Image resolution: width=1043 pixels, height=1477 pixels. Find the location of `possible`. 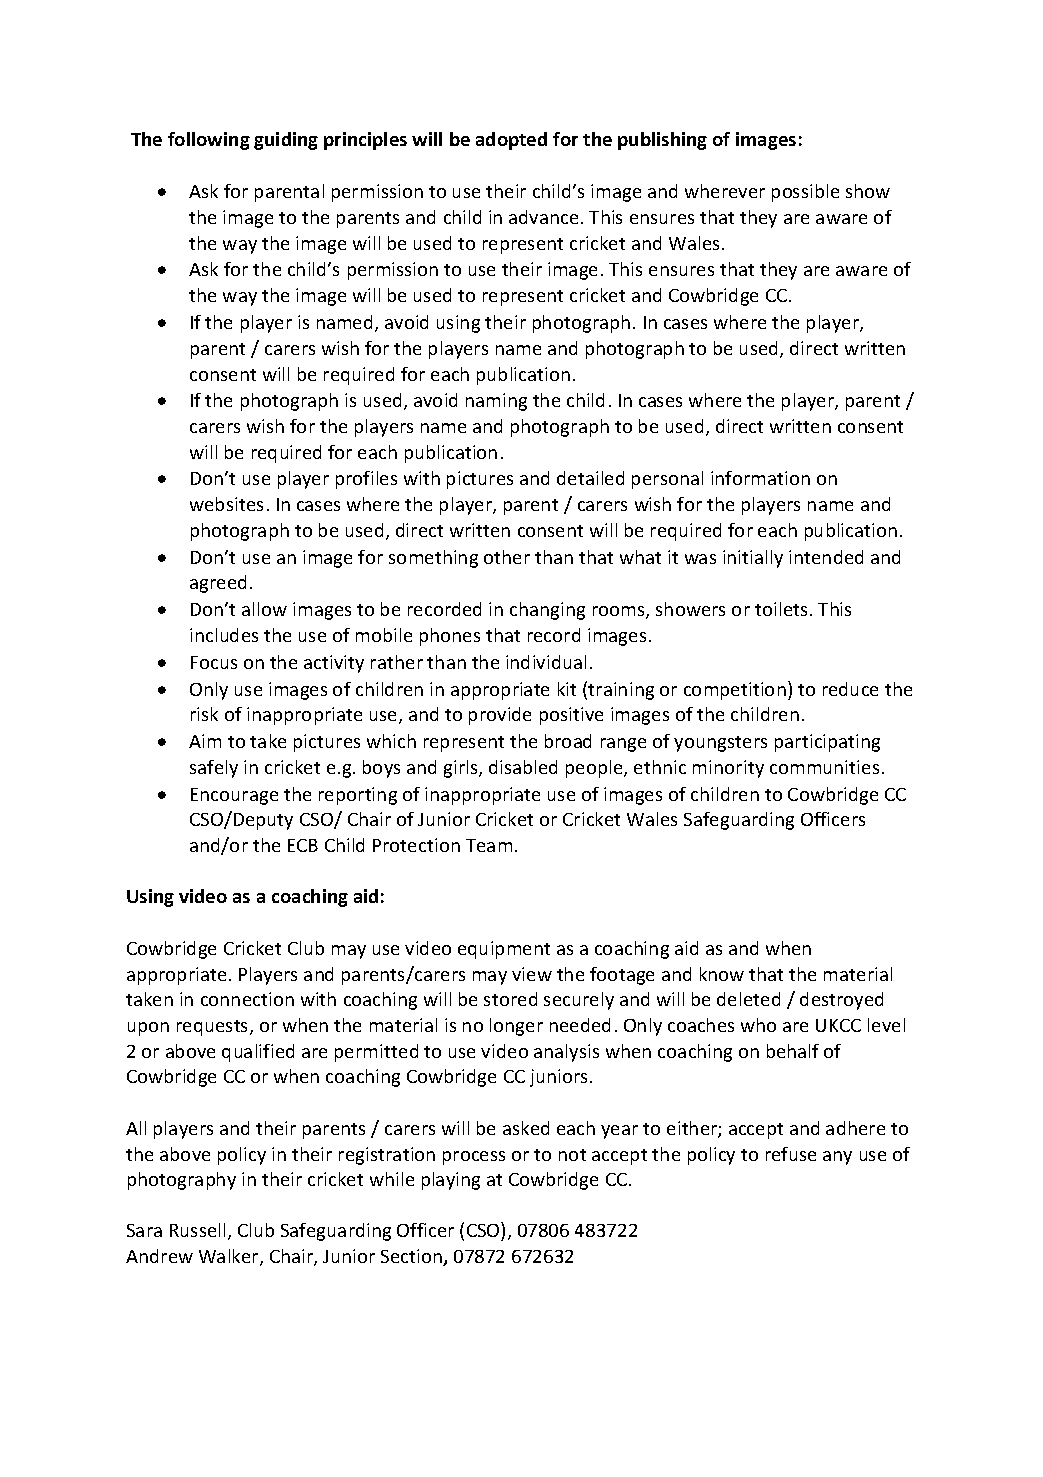

possible is located at coordinates (805, 193).
